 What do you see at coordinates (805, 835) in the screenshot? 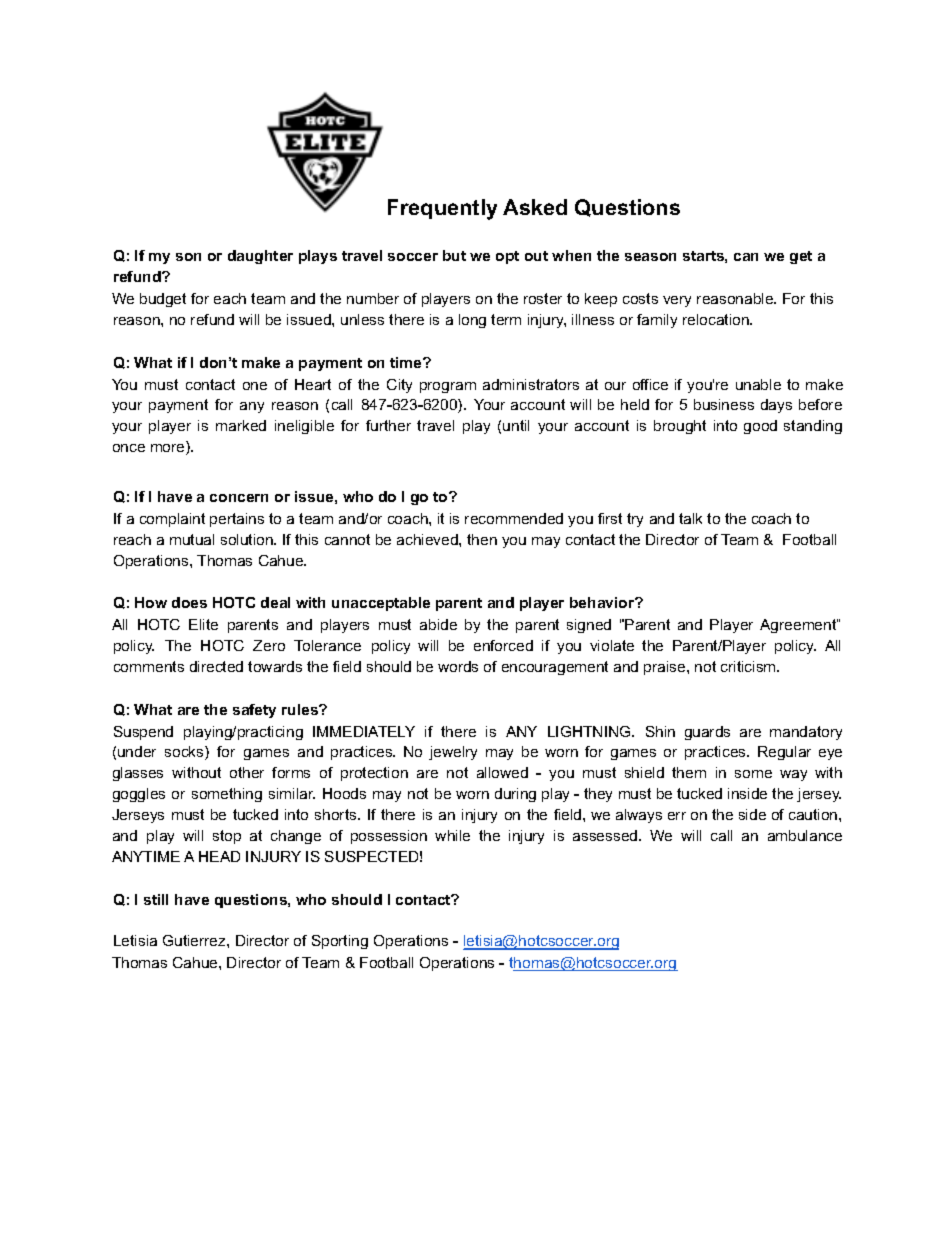
I see `ambulance` at bounding box center [805, 835].
